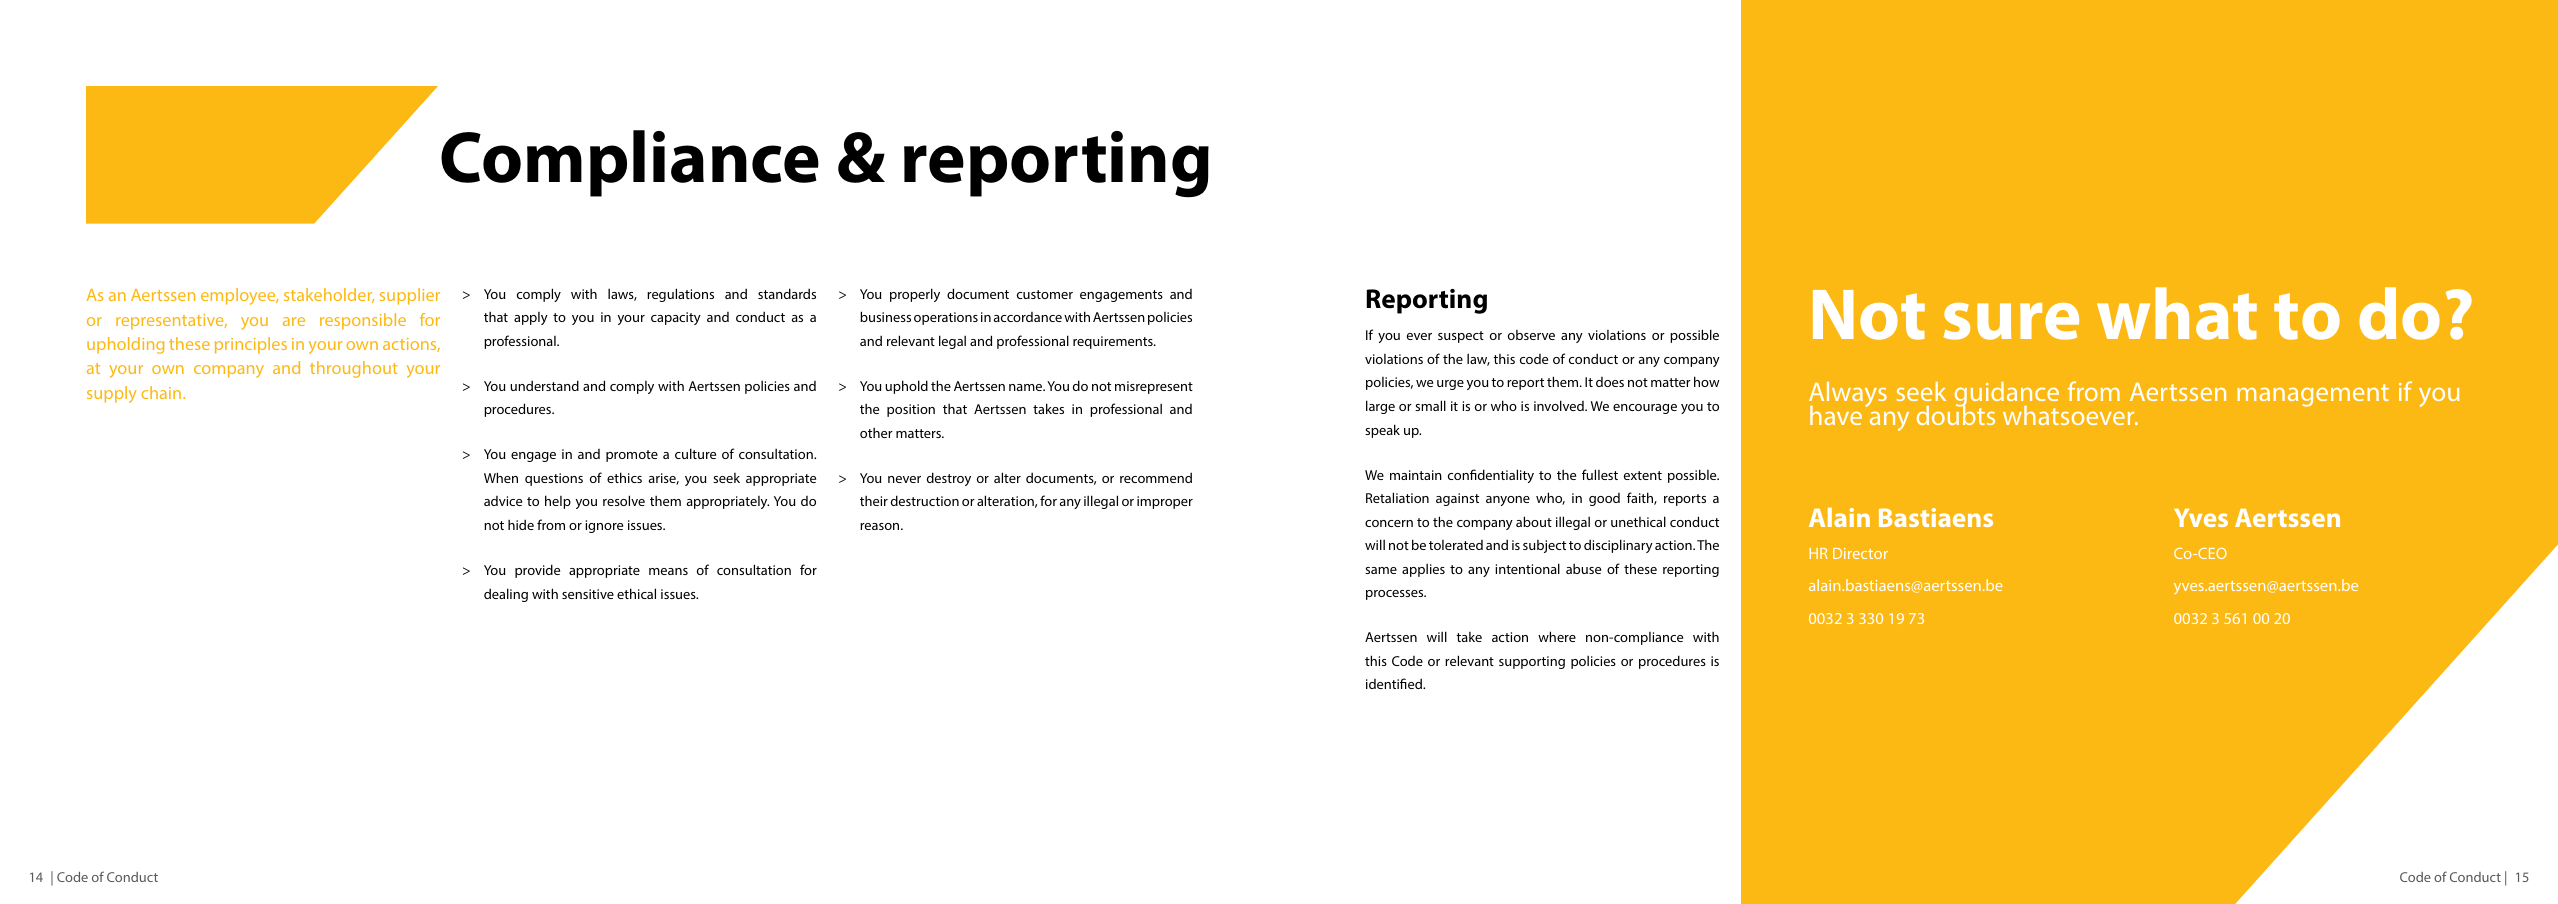  Describe the element at coordinates (1860, 553) in the screenshot. I see `Director` at that location.
